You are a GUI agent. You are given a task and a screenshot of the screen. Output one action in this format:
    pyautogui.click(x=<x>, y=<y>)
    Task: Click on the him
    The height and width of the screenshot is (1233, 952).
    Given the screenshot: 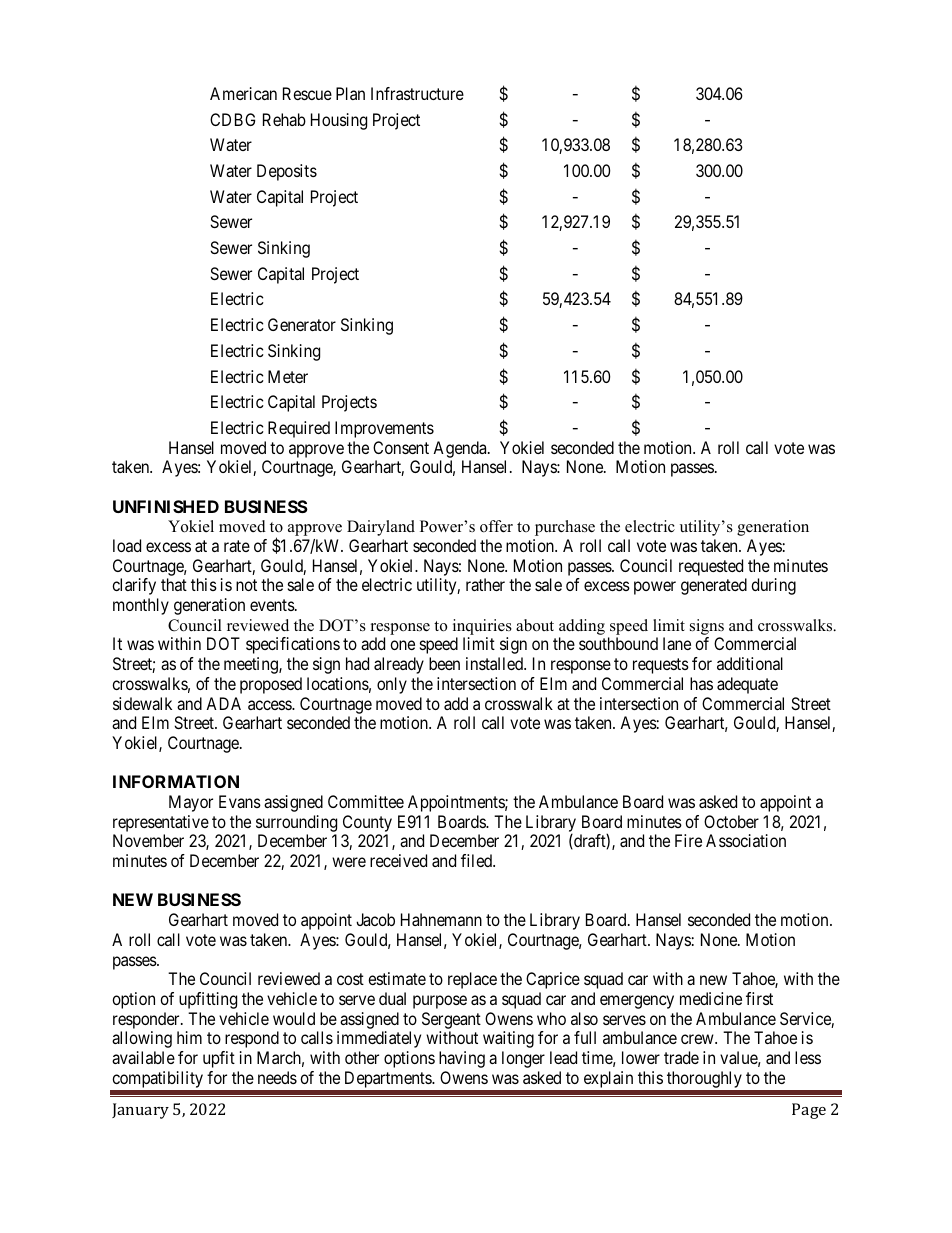 What is the action you would take?
    pyautogui.click(x=189, y=1037)
